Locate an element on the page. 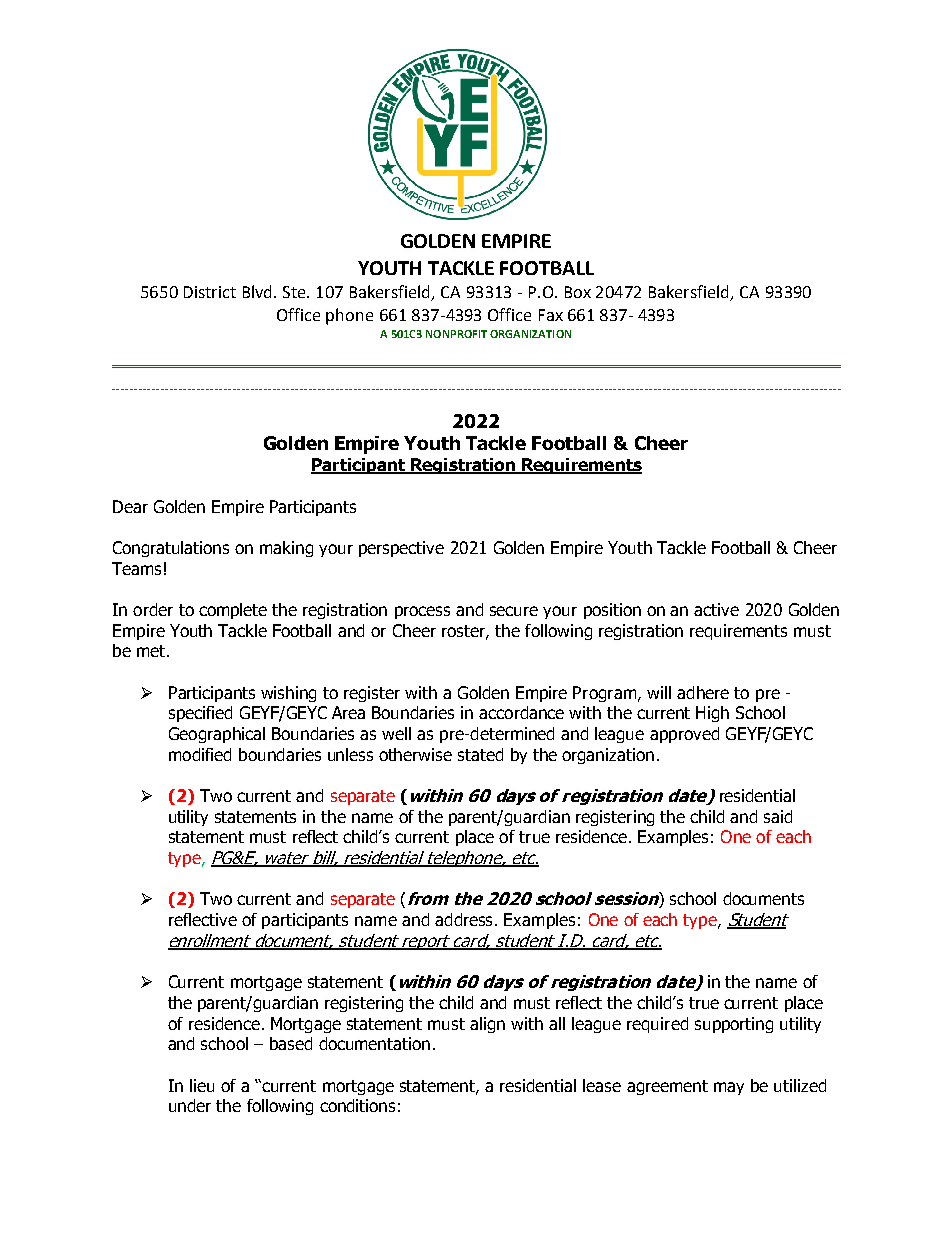 This document has width=952, height=1233. accordance is located at coordinates (521, 712).
